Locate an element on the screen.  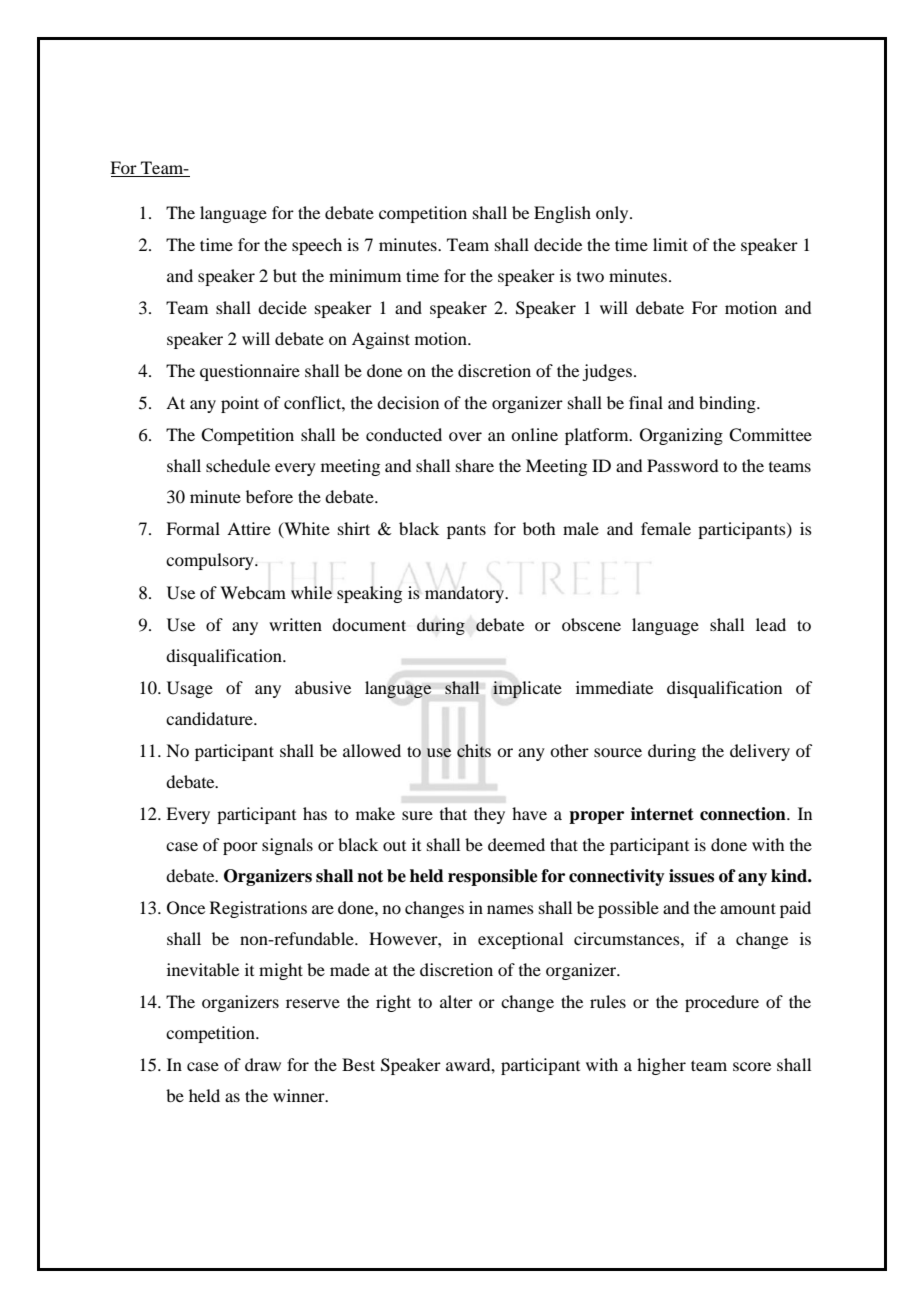
alter is located at coordinates (456, 1001).
